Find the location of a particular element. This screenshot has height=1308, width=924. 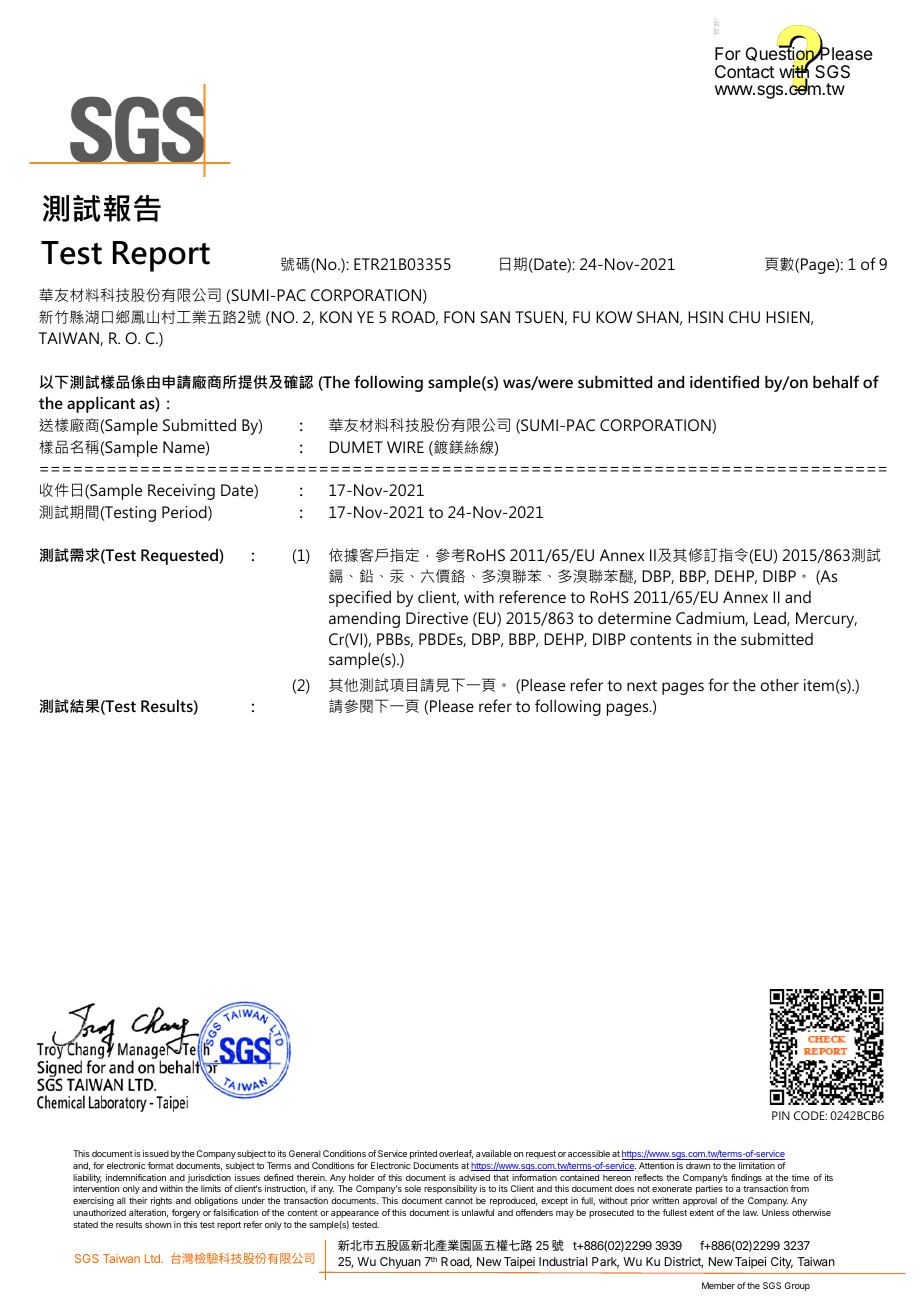

FON is located at coordinates (459, 317).
